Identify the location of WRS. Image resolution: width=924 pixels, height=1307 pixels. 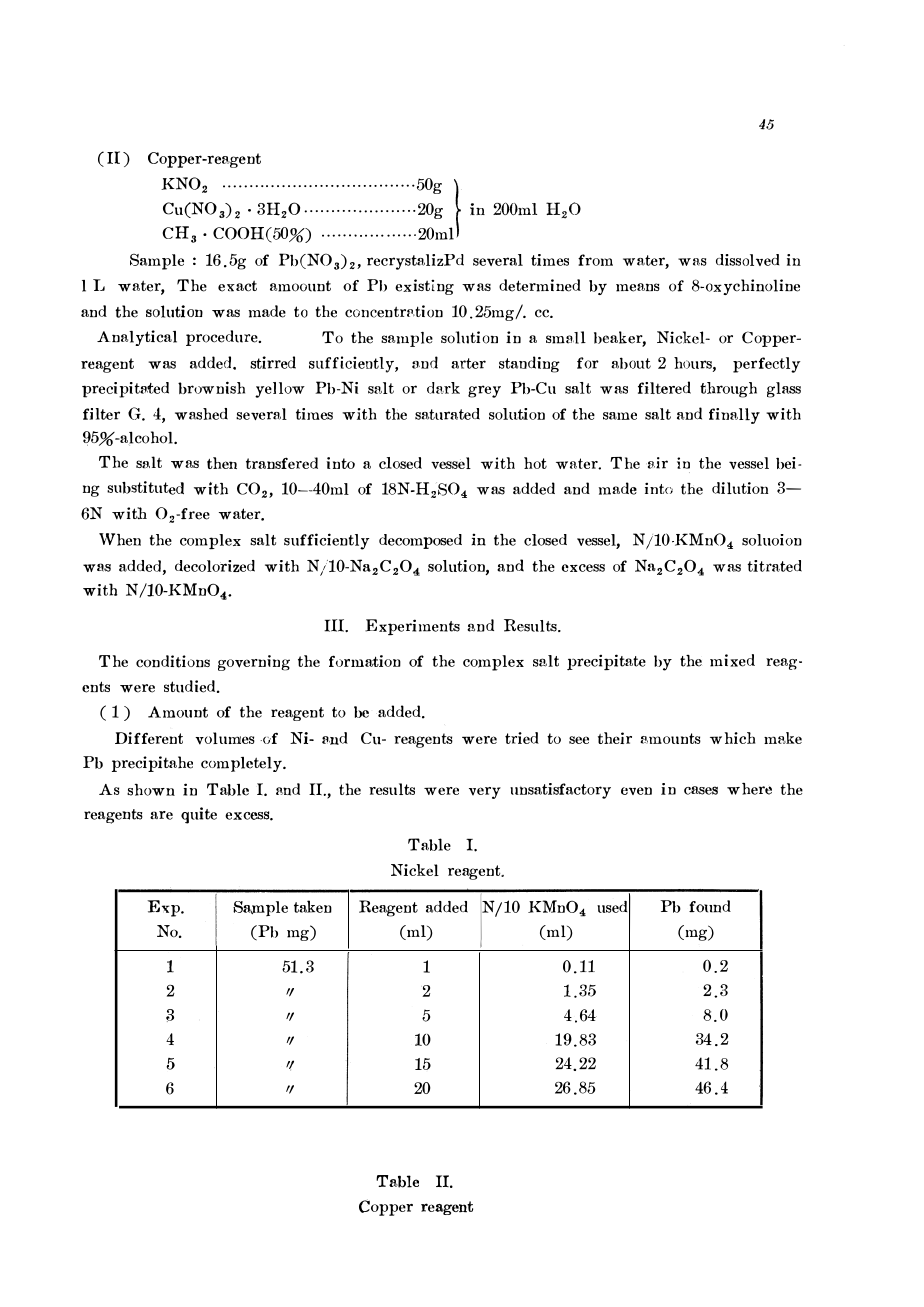
(97, 567).
